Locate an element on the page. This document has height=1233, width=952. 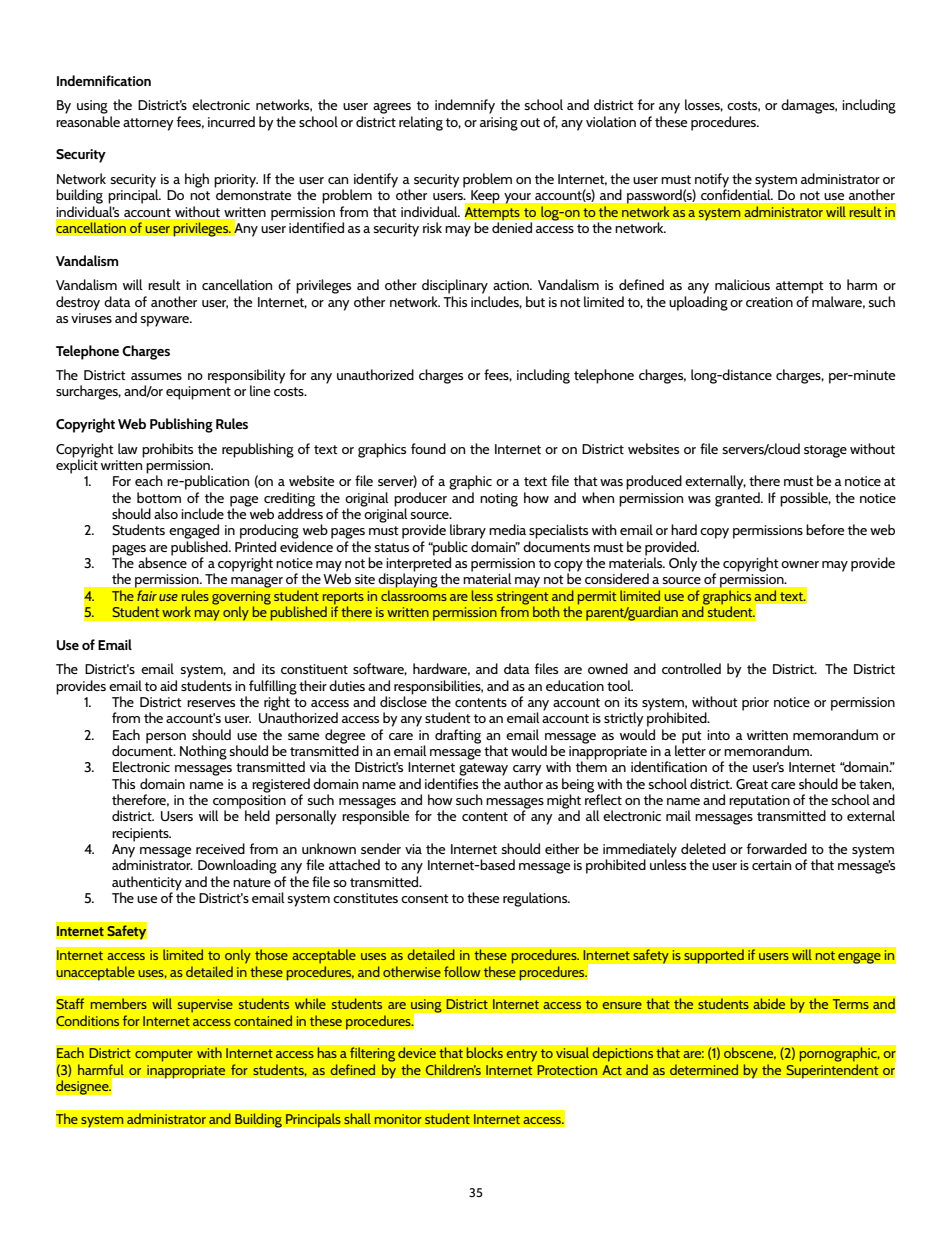
computer is located at coordinates (164, 1055).
